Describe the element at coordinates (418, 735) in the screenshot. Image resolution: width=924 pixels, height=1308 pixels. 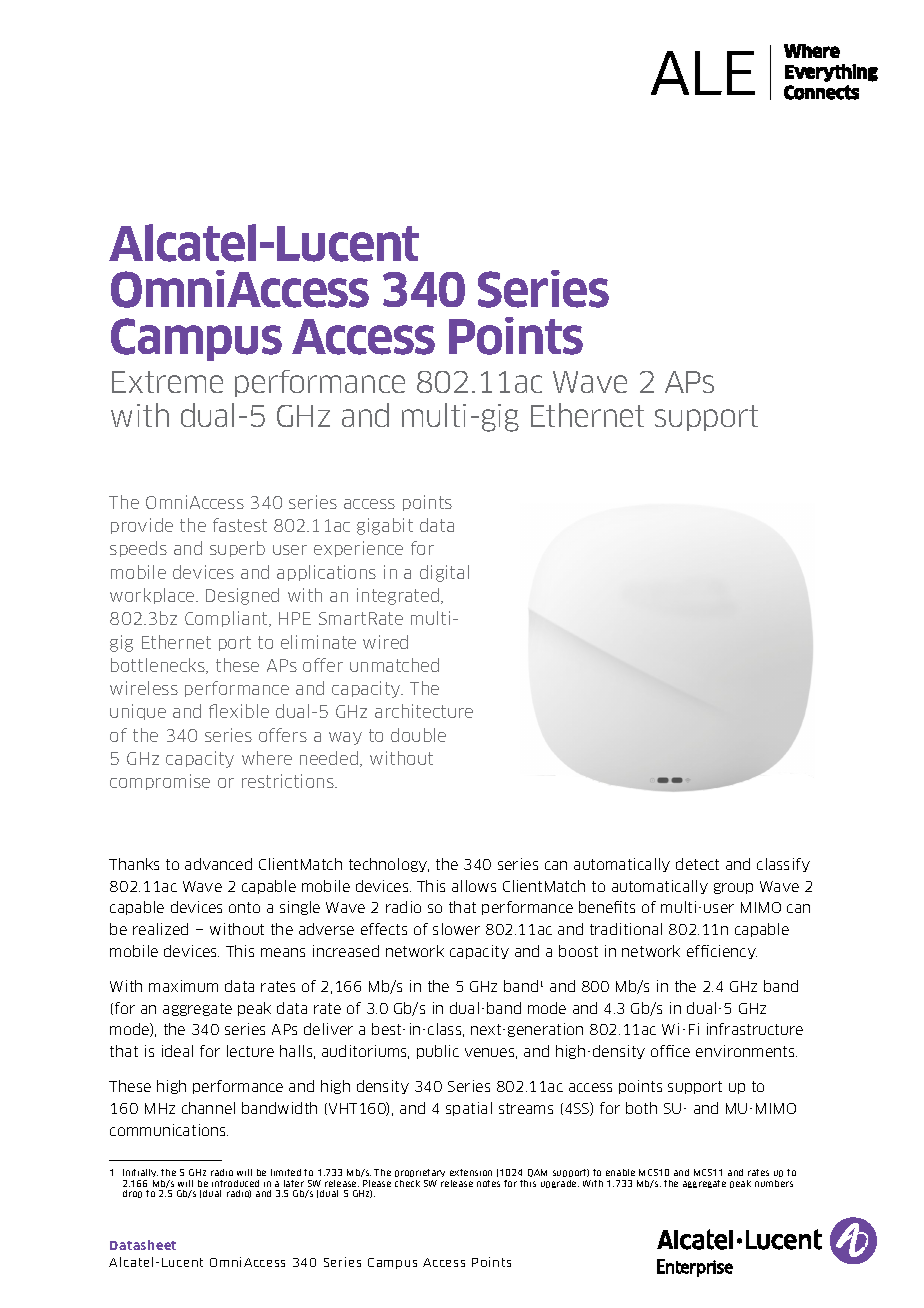
I see `double` at that location.
